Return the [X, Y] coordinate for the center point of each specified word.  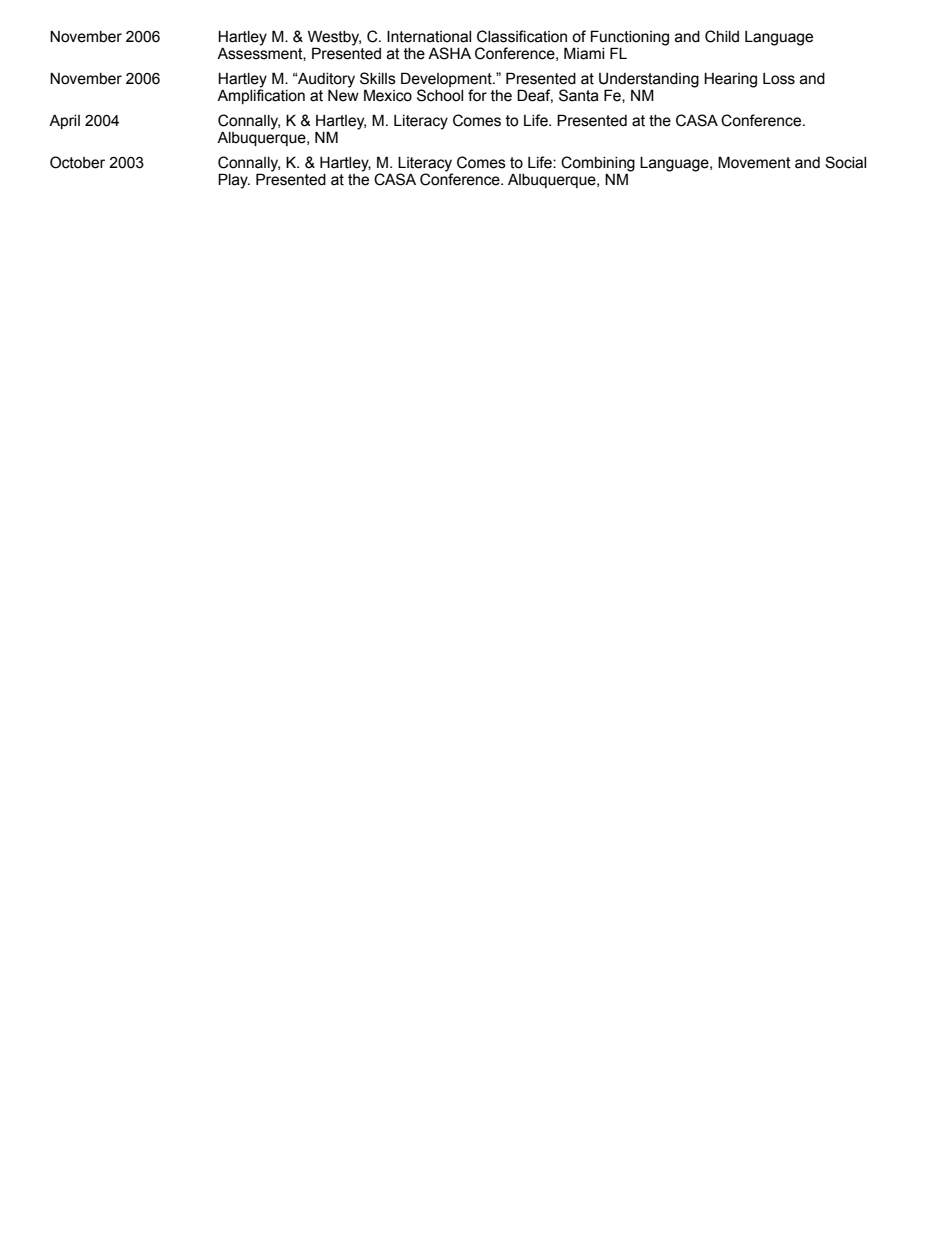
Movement [754, 162]
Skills [378, 78]
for [477, 95]
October [77, 162]
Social [845, 162]
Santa [579, 95]
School [440, 95]
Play [234, 181]
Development [447, 81]
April [64, 121]
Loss [779, 79]
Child [722, 36]
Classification [522, 36]
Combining [598, 165]
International [429, 36]
